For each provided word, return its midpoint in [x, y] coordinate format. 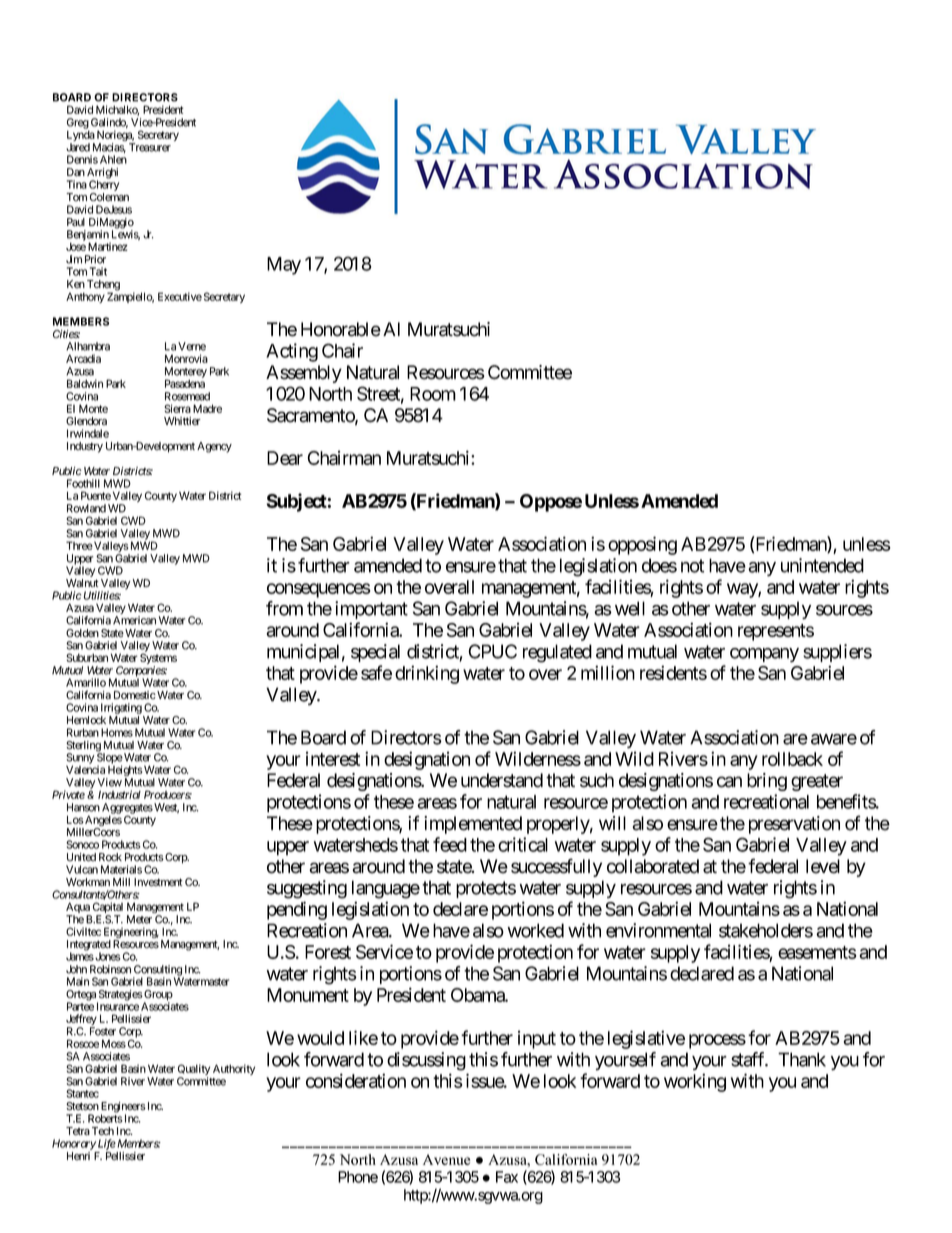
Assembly [304, 374]
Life [107, 1144]
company [764, 655]
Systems [158, 660]
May [284, 266]
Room [433, 394]
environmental [658, 930]
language [386, 889]
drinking [427, 674]
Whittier [182, 421]
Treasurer [150, 147]
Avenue [446, 1159]
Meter [139, 919]
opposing [642, 545]
